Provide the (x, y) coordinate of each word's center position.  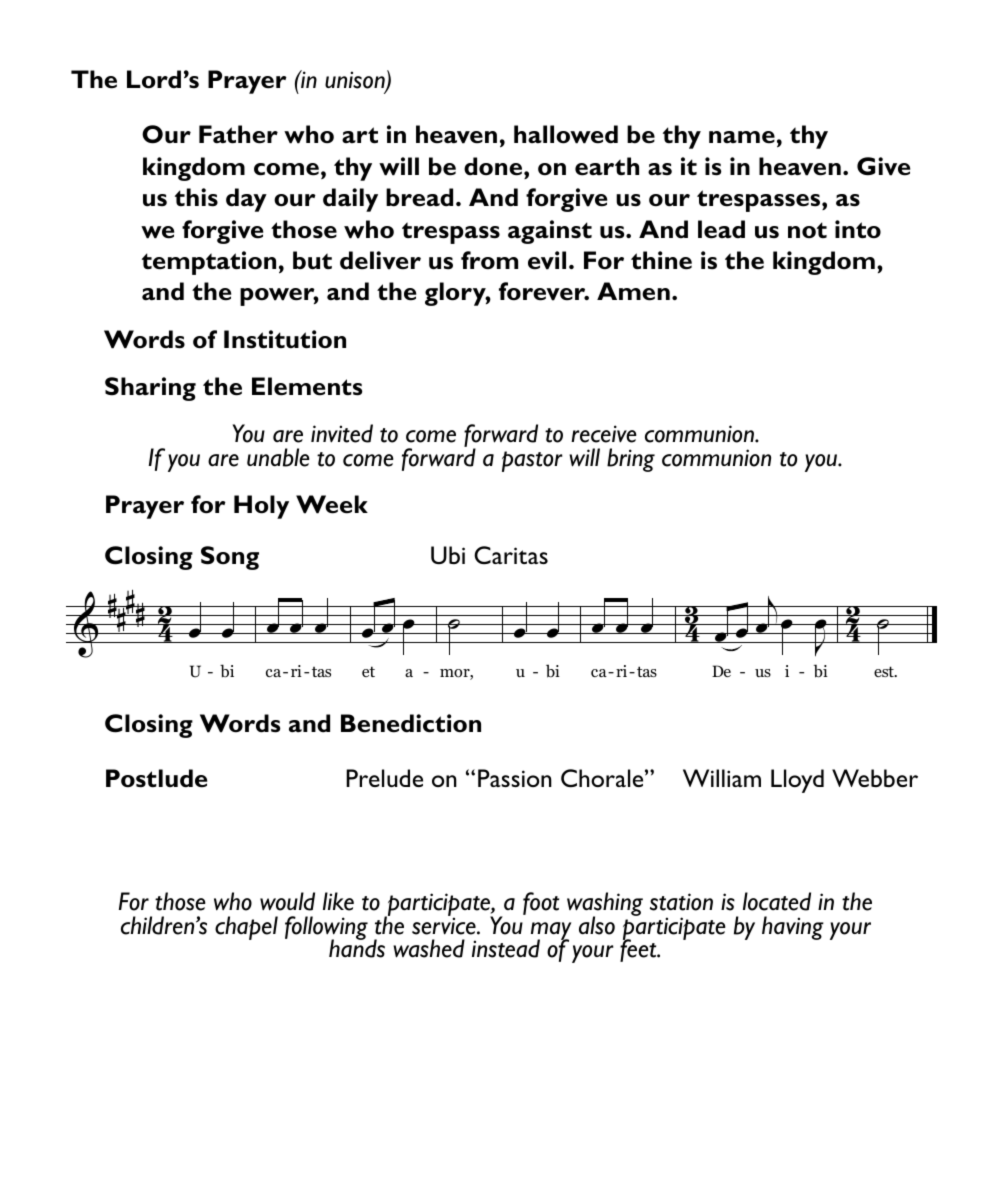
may (551, 932)
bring (631, 460)
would (287, 901)
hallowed (566, 134)
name (742, 137)
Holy (261, 507)
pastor (532, 461)
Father (238, 134)
